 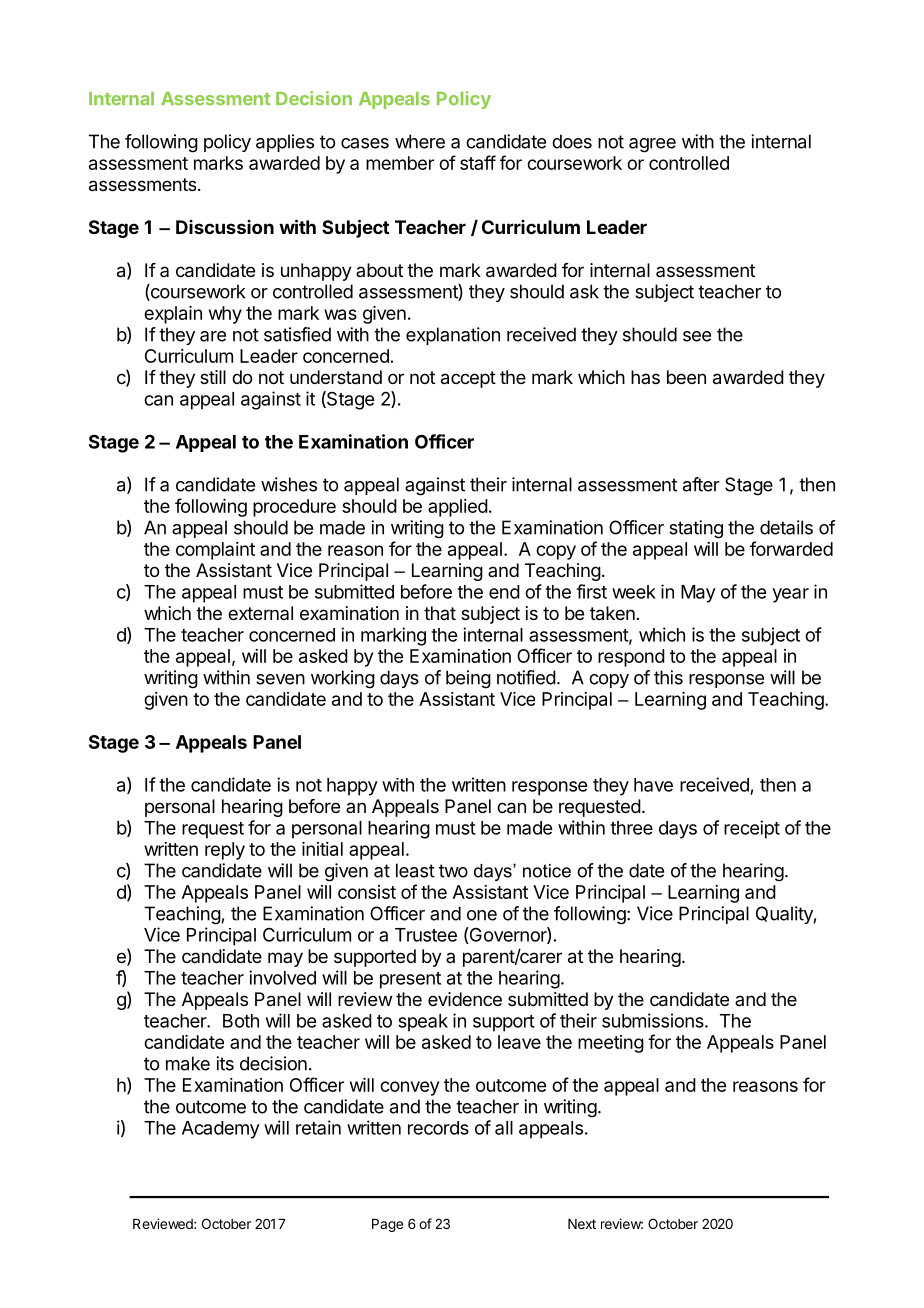 I want to click on Academy, so click(x=221, y=1130).
